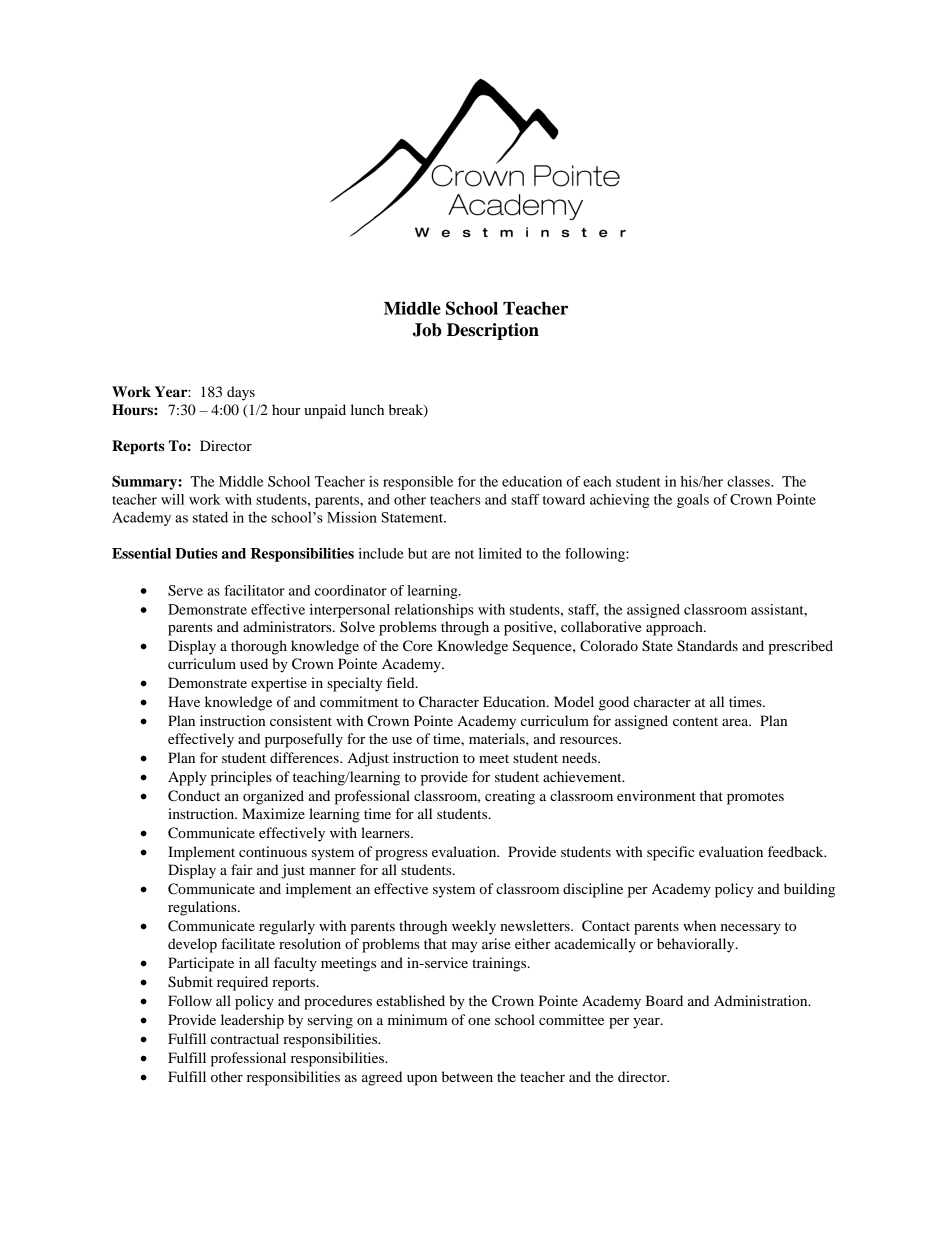 Image resolution: width=952 pixels, height=1233 pixels. What do you see at coordinates (184, 701) in the screenshot?
I see `Have` at bounding box center [184, 701].
